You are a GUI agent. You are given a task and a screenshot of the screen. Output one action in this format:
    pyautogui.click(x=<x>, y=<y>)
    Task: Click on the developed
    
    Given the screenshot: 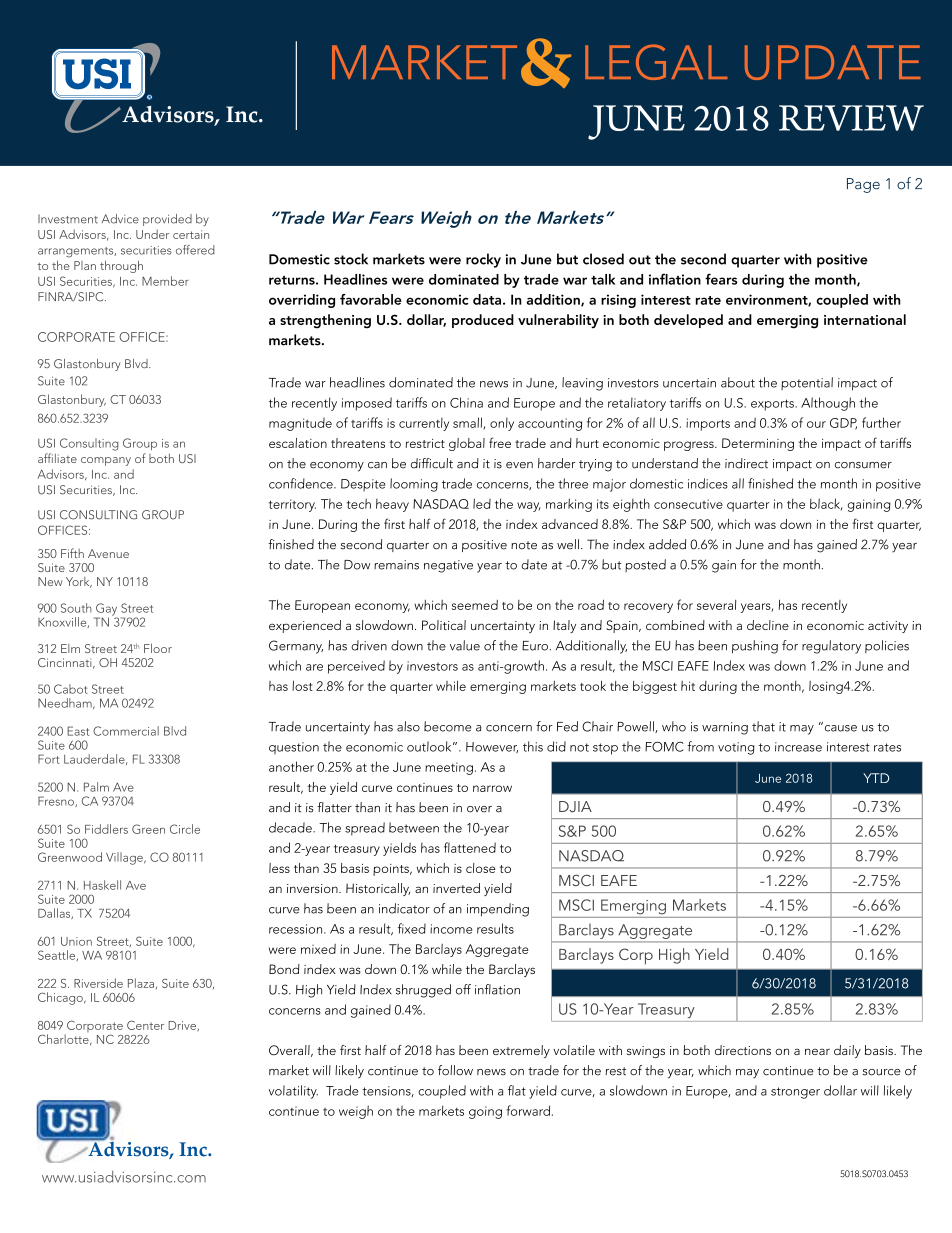 What is the action you would take?
    pyautogui.click(x=688, y=321)
